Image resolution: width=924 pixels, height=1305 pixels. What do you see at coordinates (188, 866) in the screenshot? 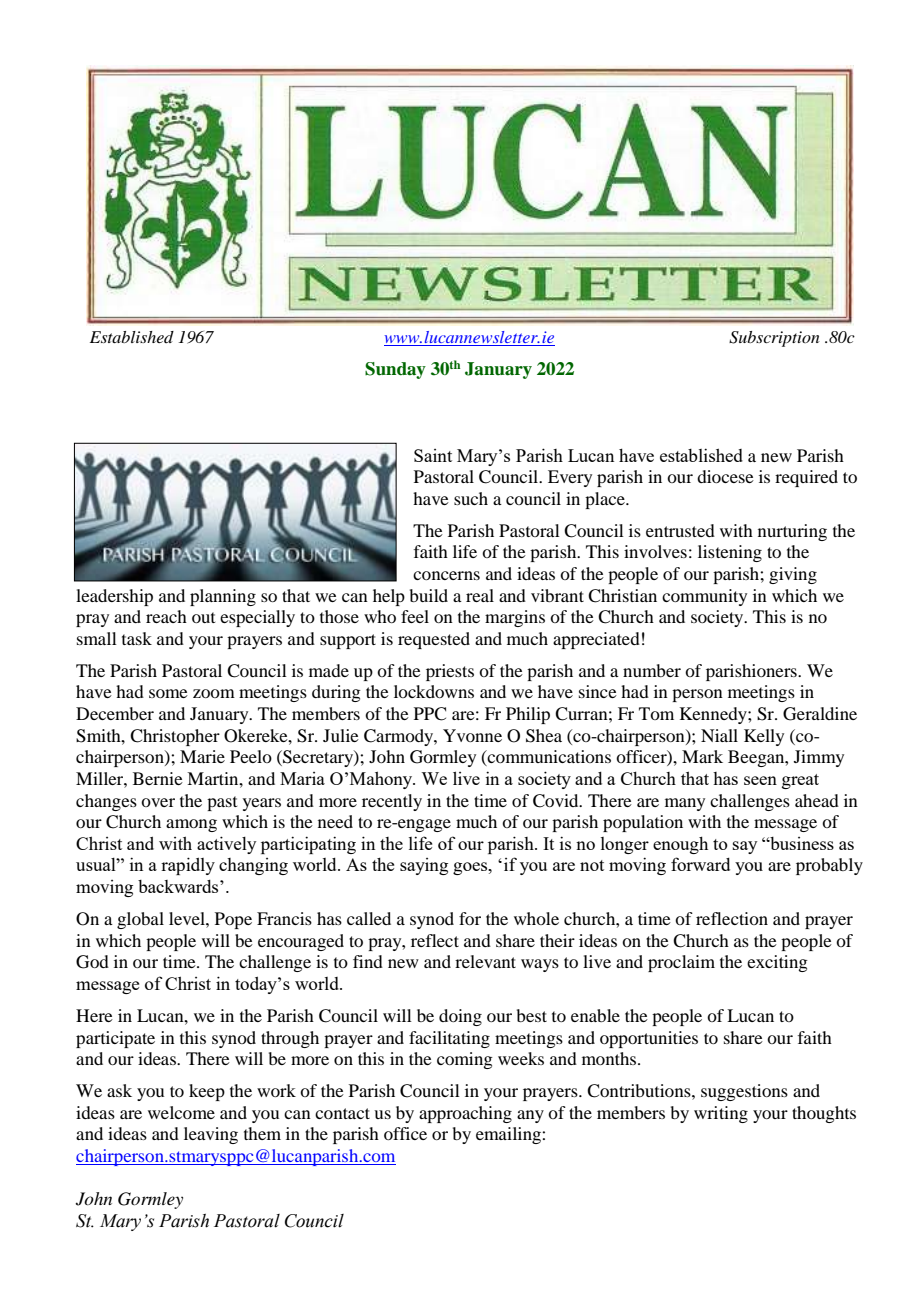
I see `rapidly` at bounding box center [188, 866].
